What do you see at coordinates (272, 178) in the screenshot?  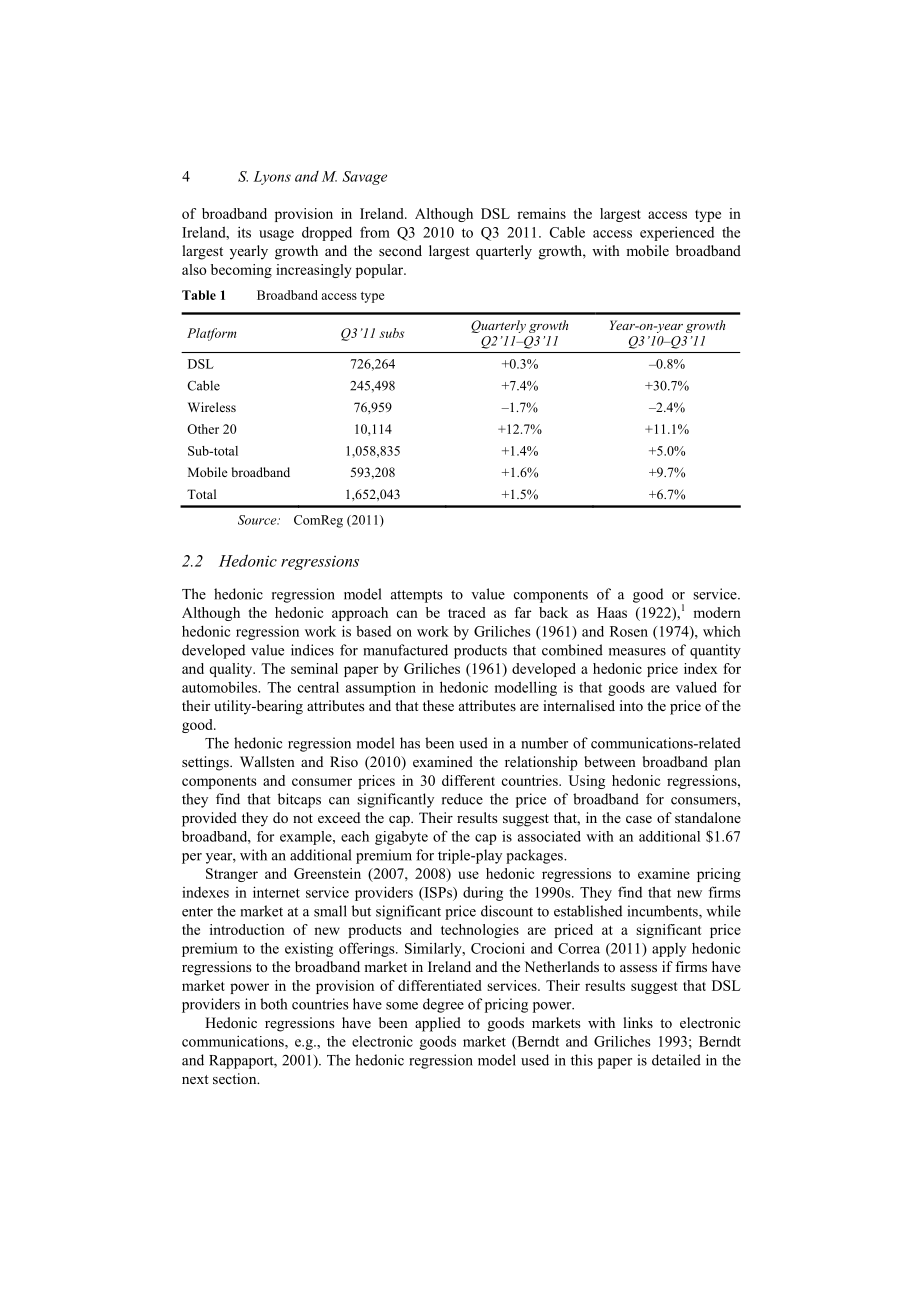 I see `Lyons` at bounding box center [272, 178].
